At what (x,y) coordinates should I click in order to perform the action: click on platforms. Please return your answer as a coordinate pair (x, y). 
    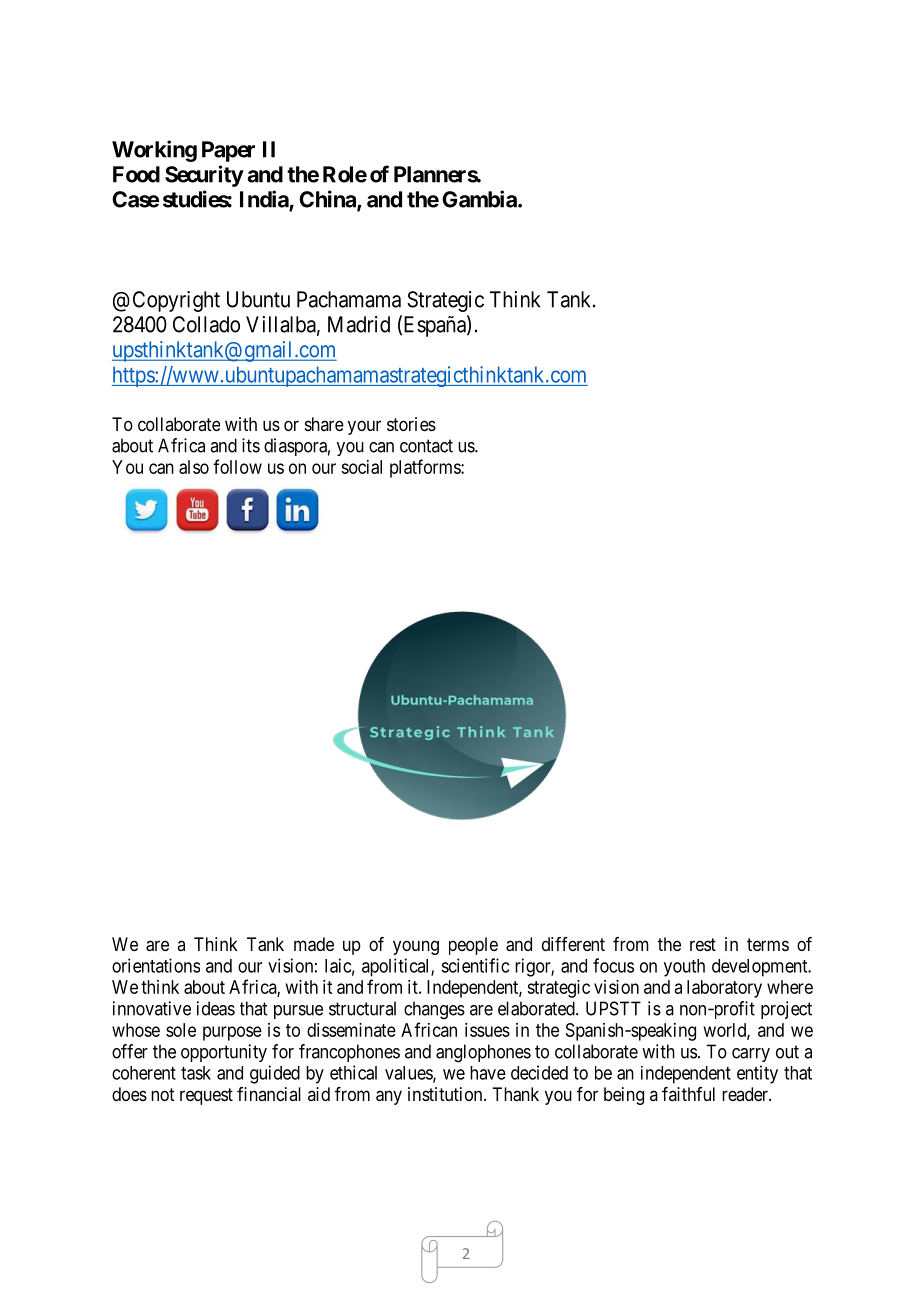
    Looking at the image, I should click on (426, 468).
